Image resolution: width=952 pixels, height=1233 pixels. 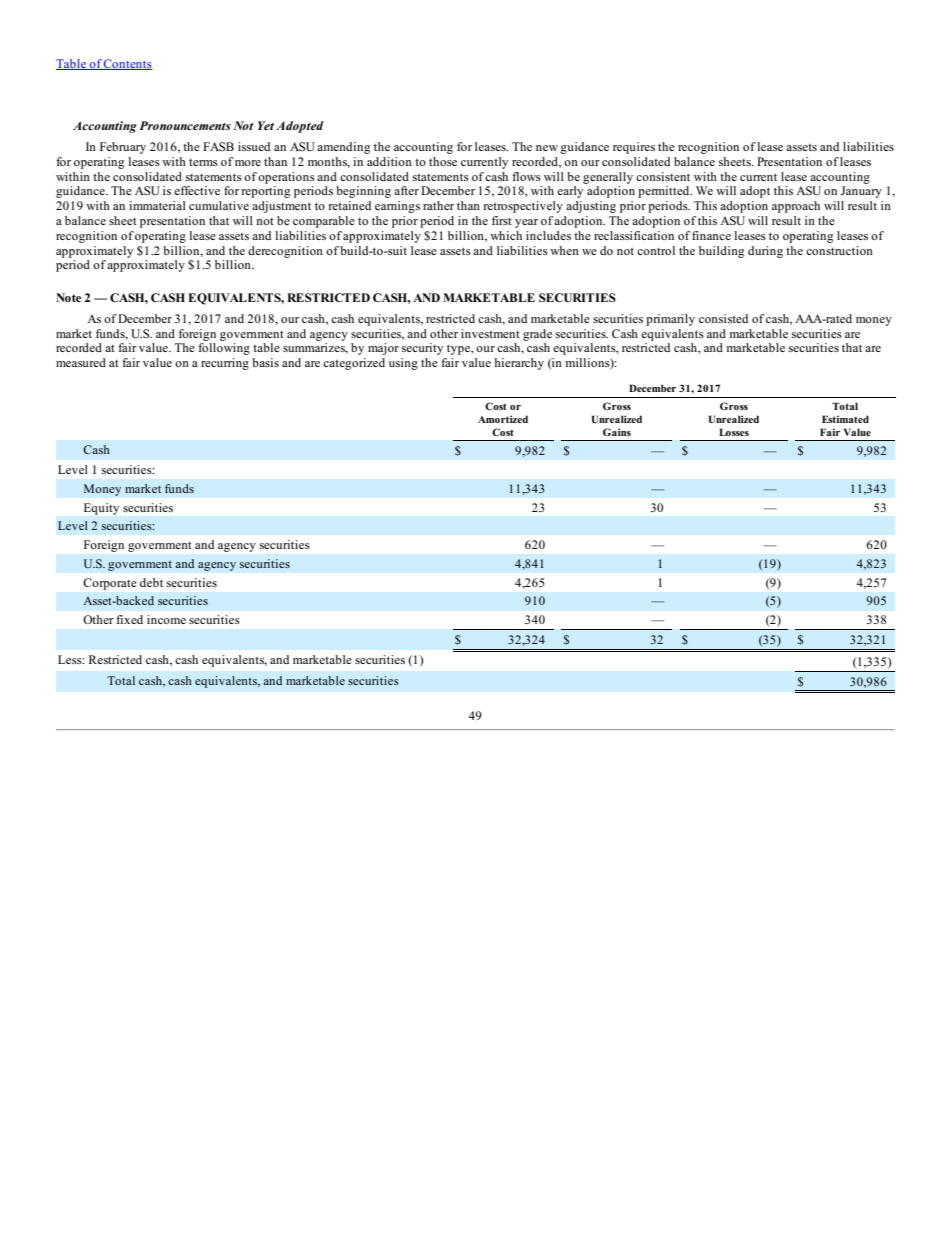 What do you see at coordinates (506, 235) in the screenshot?
I see `which` at bounding box center [506, 235].
